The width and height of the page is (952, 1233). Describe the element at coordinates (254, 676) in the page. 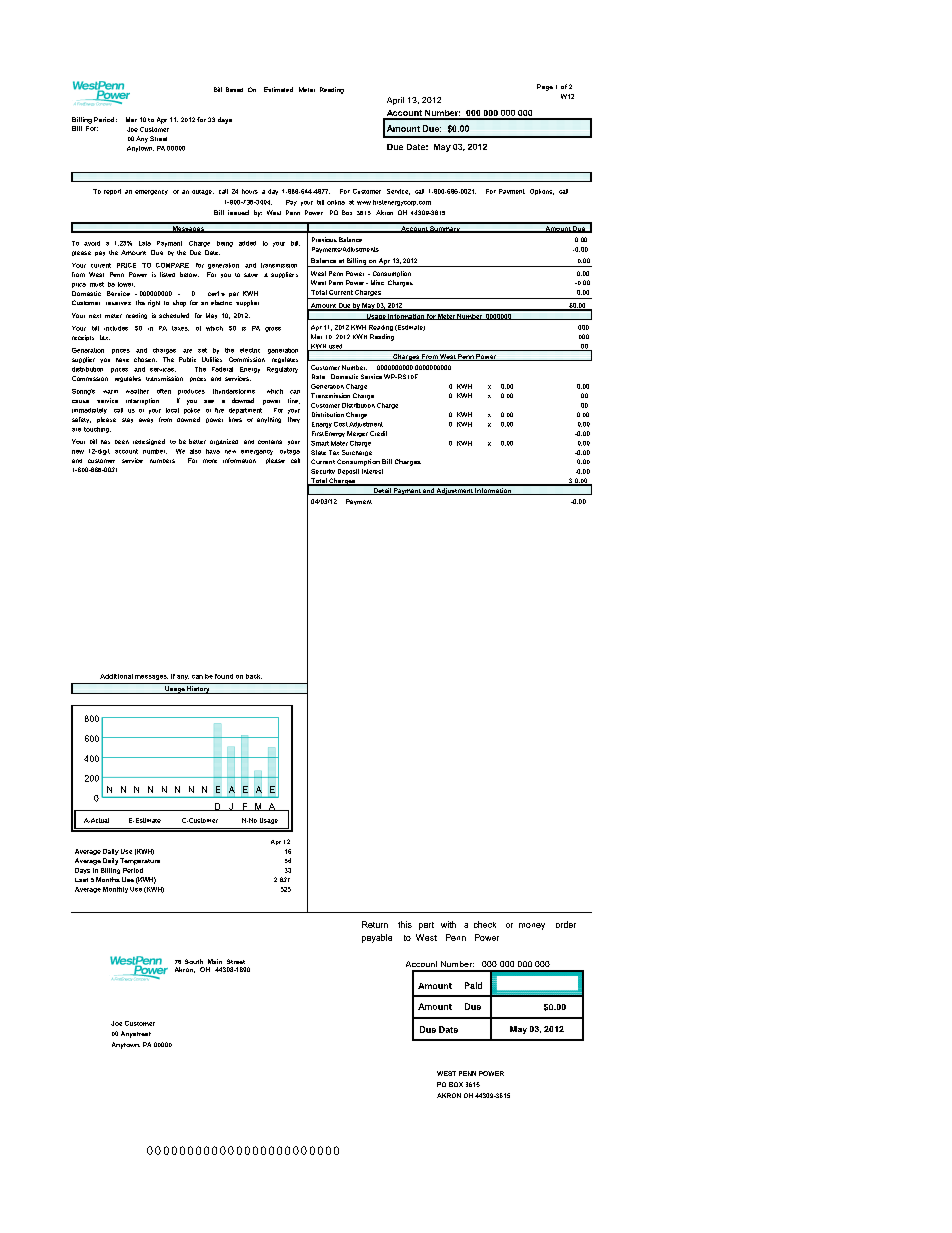

I see `back` at that location.
